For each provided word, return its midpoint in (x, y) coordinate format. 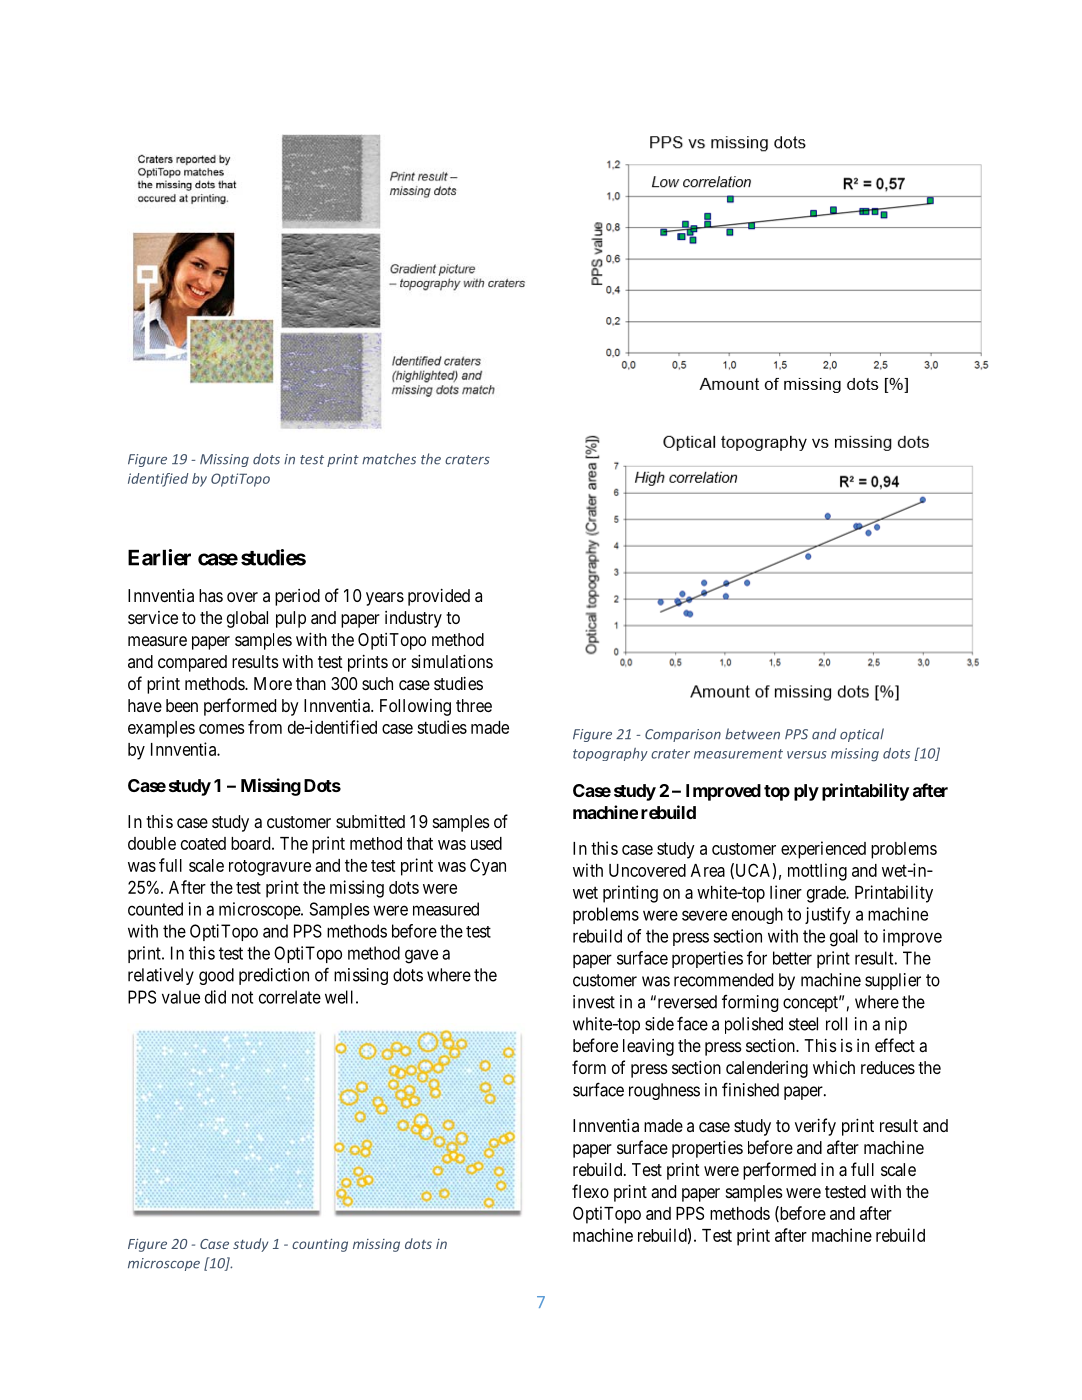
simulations (452, 661)
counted (155, 909)
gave (421, 956)
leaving (648, 1047)
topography (610, 754)
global (247, 619)
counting (320, 1245)
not (242, 997)
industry (413, 619)
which (834, 1067)
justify (828, 915)
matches (389, 459)
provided (439, 597)
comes (221, 729)
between (752, 734)
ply (806, 792)
